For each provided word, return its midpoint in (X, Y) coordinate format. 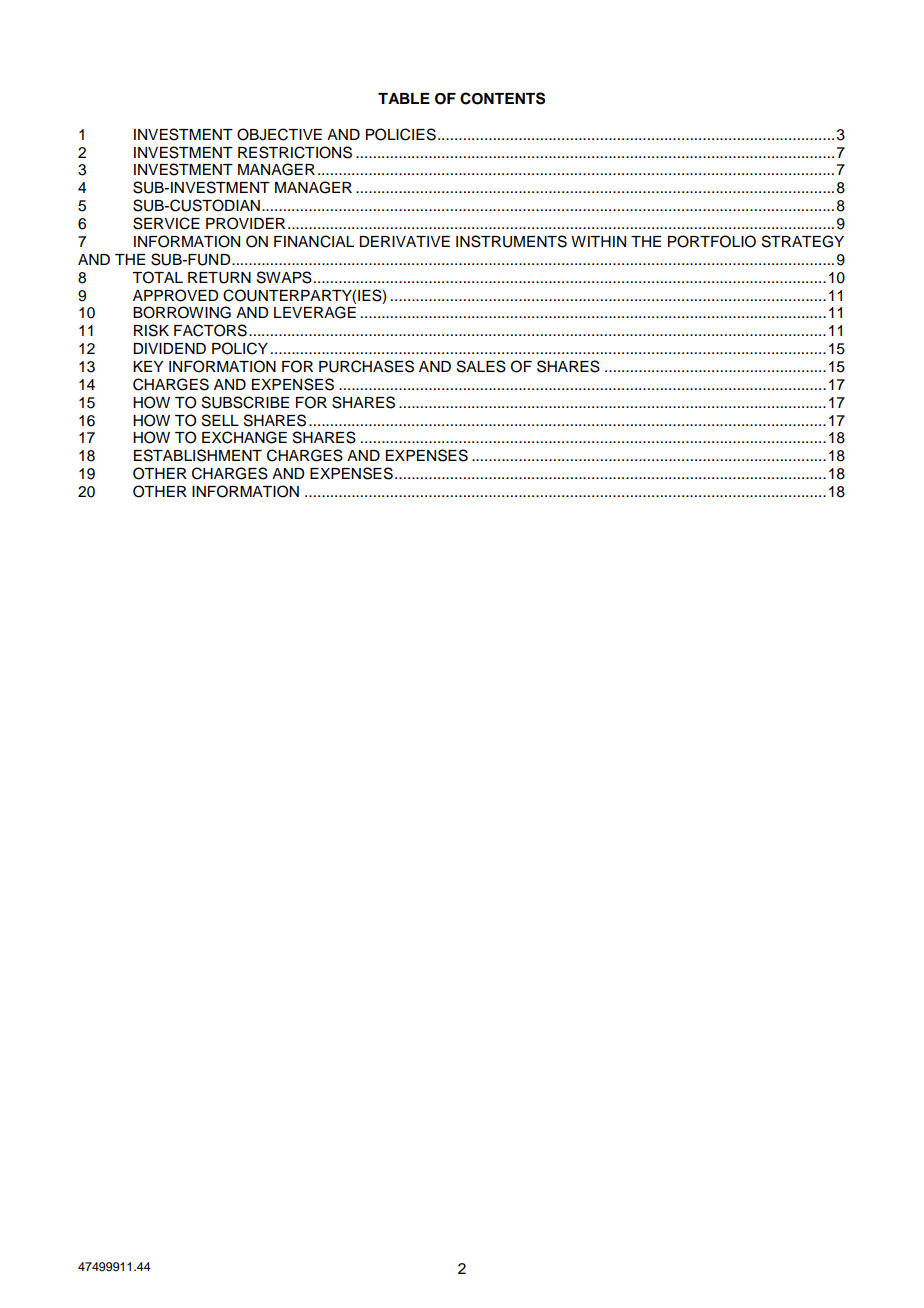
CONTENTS (502, 98)
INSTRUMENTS (511, 241)
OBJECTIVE (279, 134)
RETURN (219, 278)
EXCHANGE (244, 437)
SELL (220, 420)
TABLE (404, 98)
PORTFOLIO (712, 241)
